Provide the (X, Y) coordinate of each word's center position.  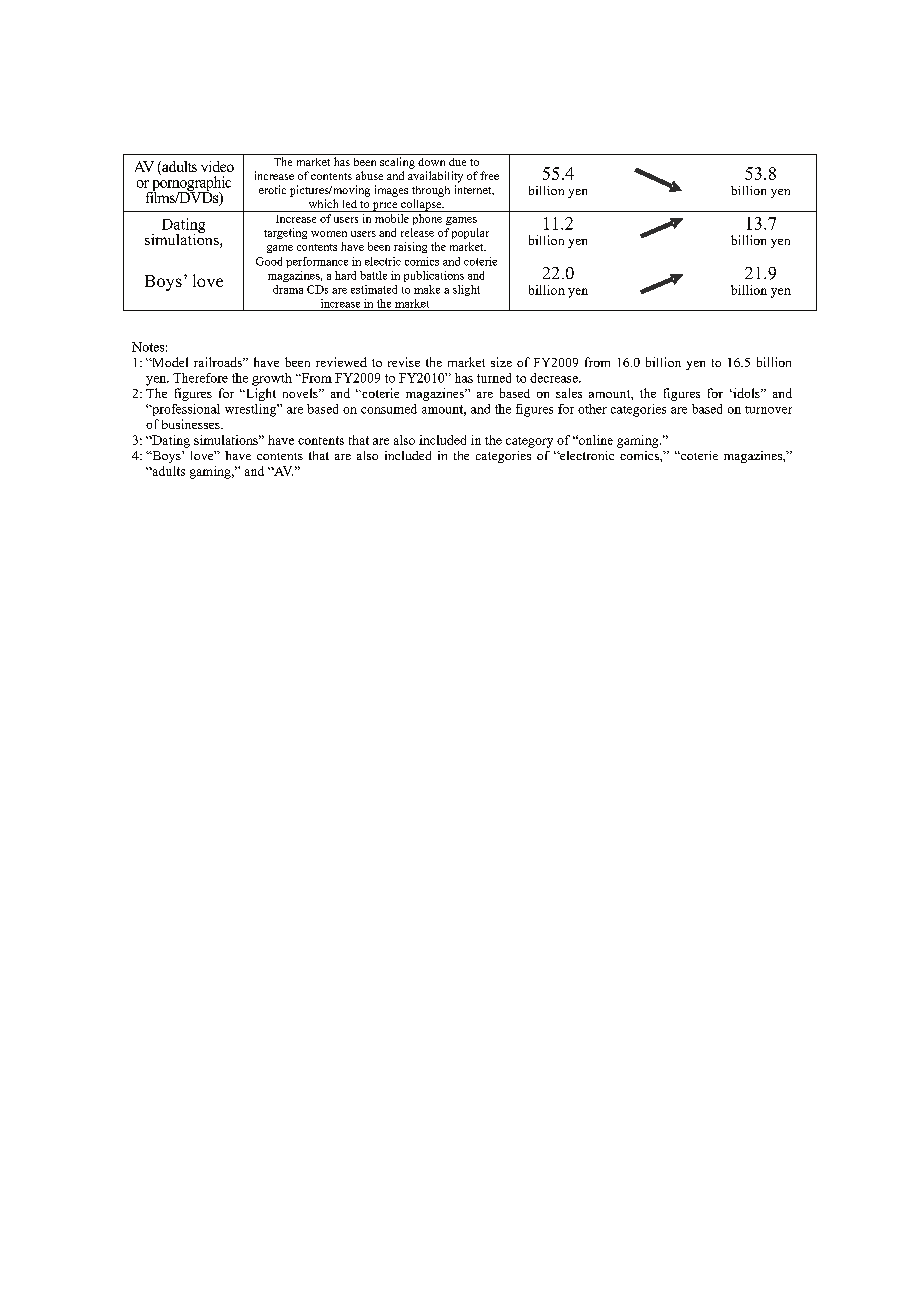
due (457, 162)
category (529, 442)
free (489, 175)
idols (746, 393)
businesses (192, 424)
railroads (219, 362)
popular (470, 233)
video (217, 166)
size (501, 362)
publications (434, 276)
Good (269, 261)
